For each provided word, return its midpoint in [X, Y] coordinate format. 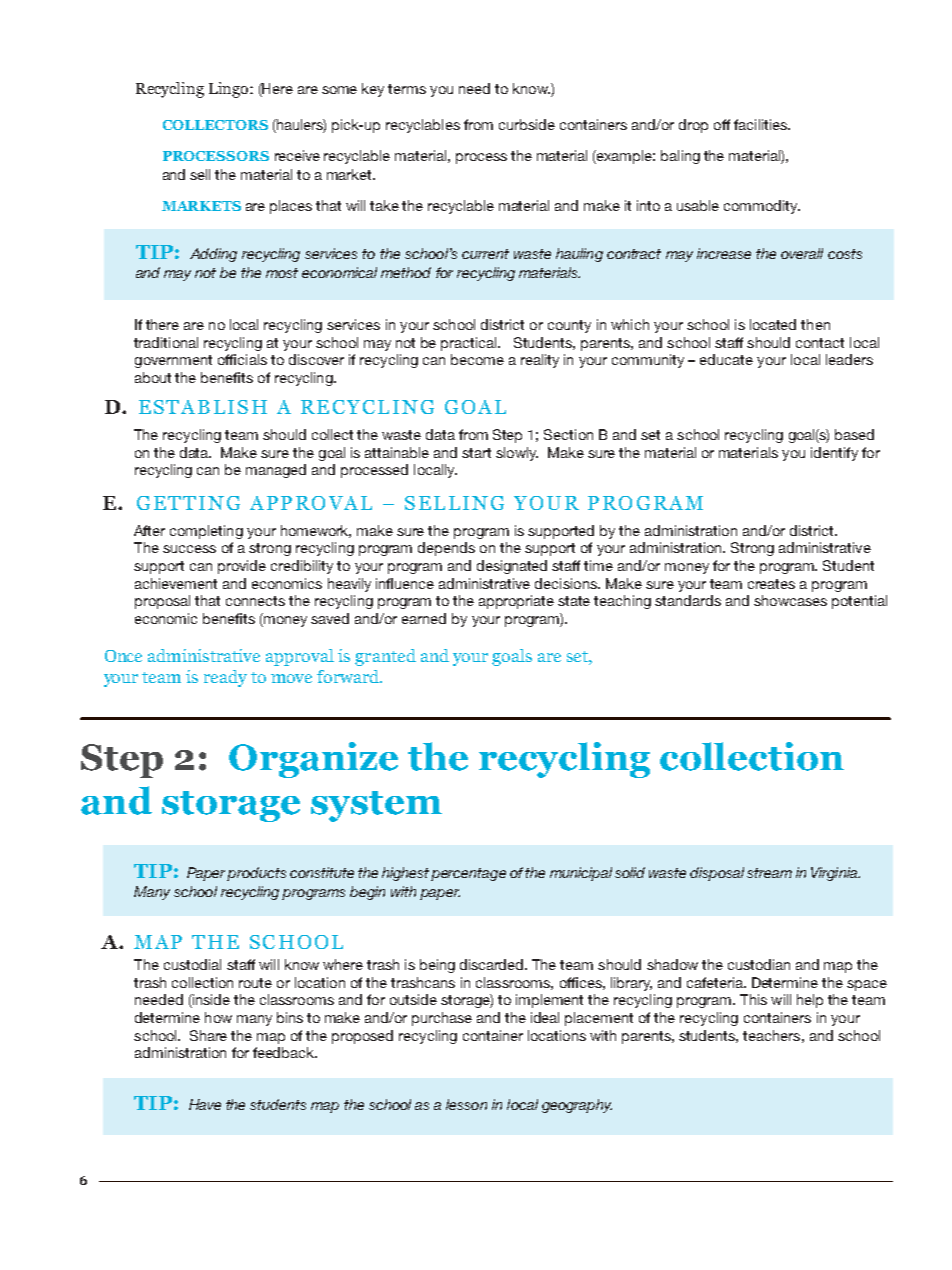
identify [834, 454]
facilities [761, 124]
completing [206, 532]
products [256, 874]
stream [769, 873]
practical [470, 344]
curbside [527, 124]
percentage [468, 874]
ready [225, 678]
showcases [790, 600]
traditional [166, 342]
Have [205, 1104]
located [773, 324]
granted [385, 657]
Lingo [230, 90]
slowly [517, 454]
